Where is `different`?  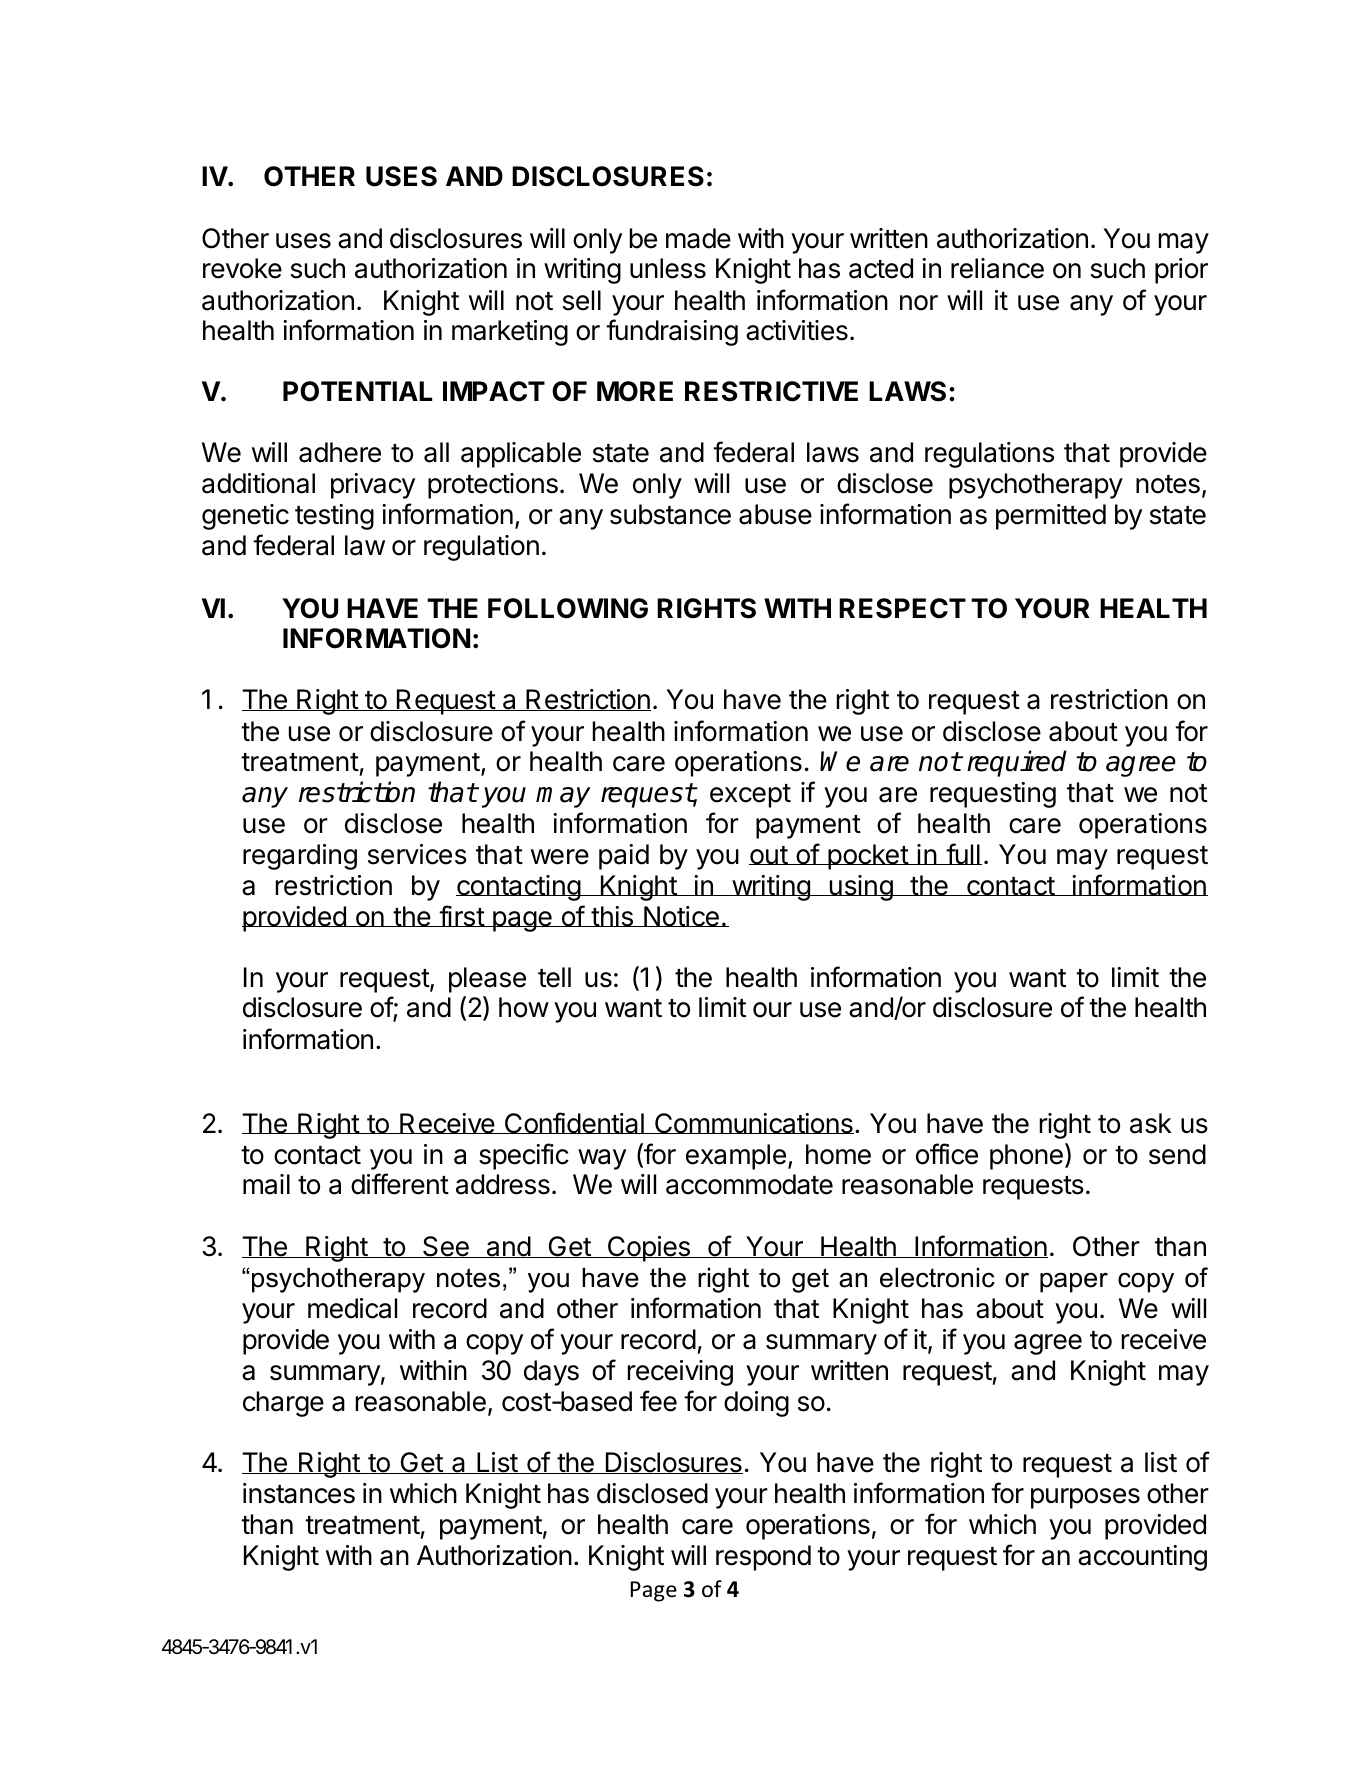 different is located at coordinates (400, 1184).
